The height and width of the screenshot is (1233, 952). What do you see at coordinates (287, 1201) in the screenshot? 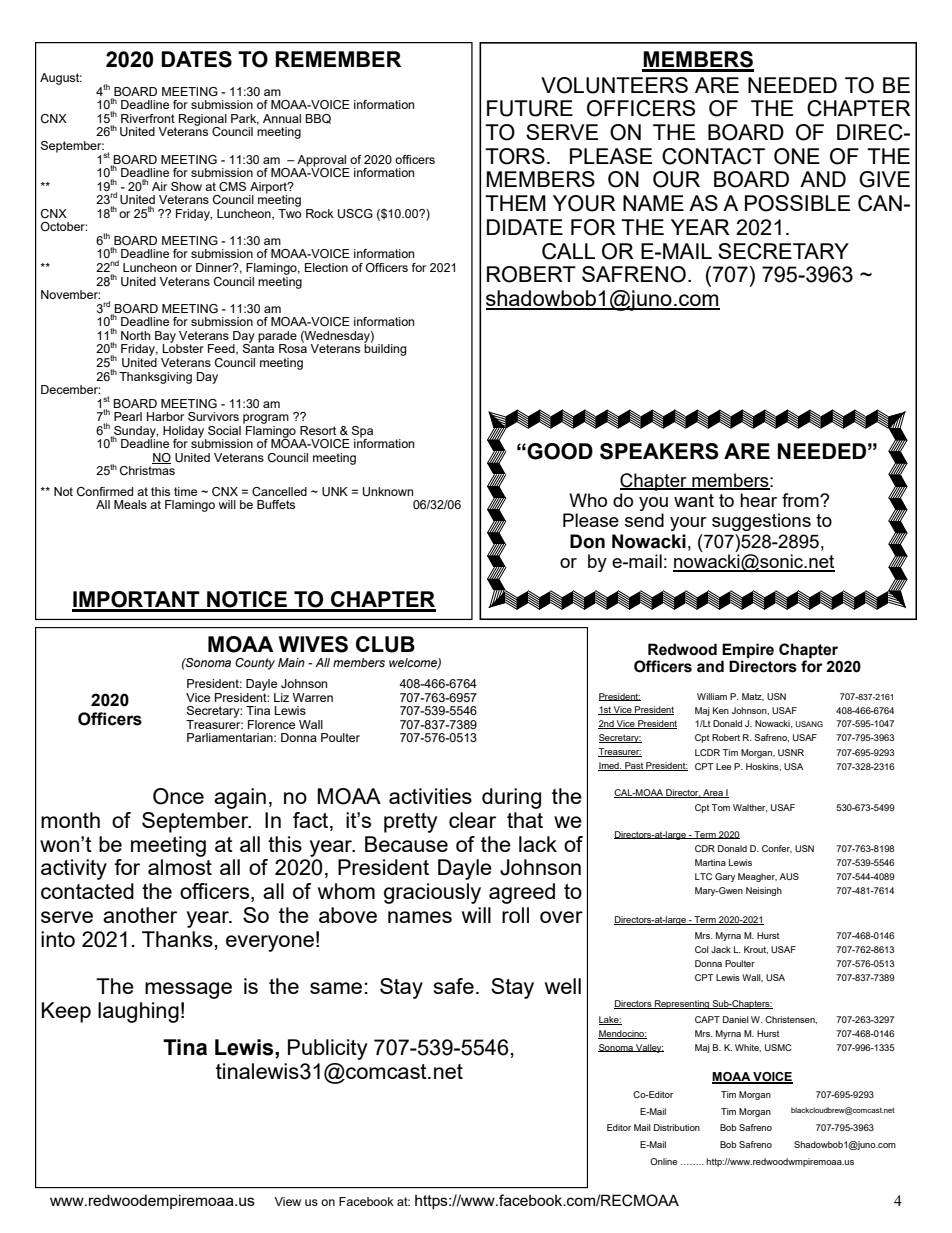
I see `View` at bounding box center [287, 1201].
